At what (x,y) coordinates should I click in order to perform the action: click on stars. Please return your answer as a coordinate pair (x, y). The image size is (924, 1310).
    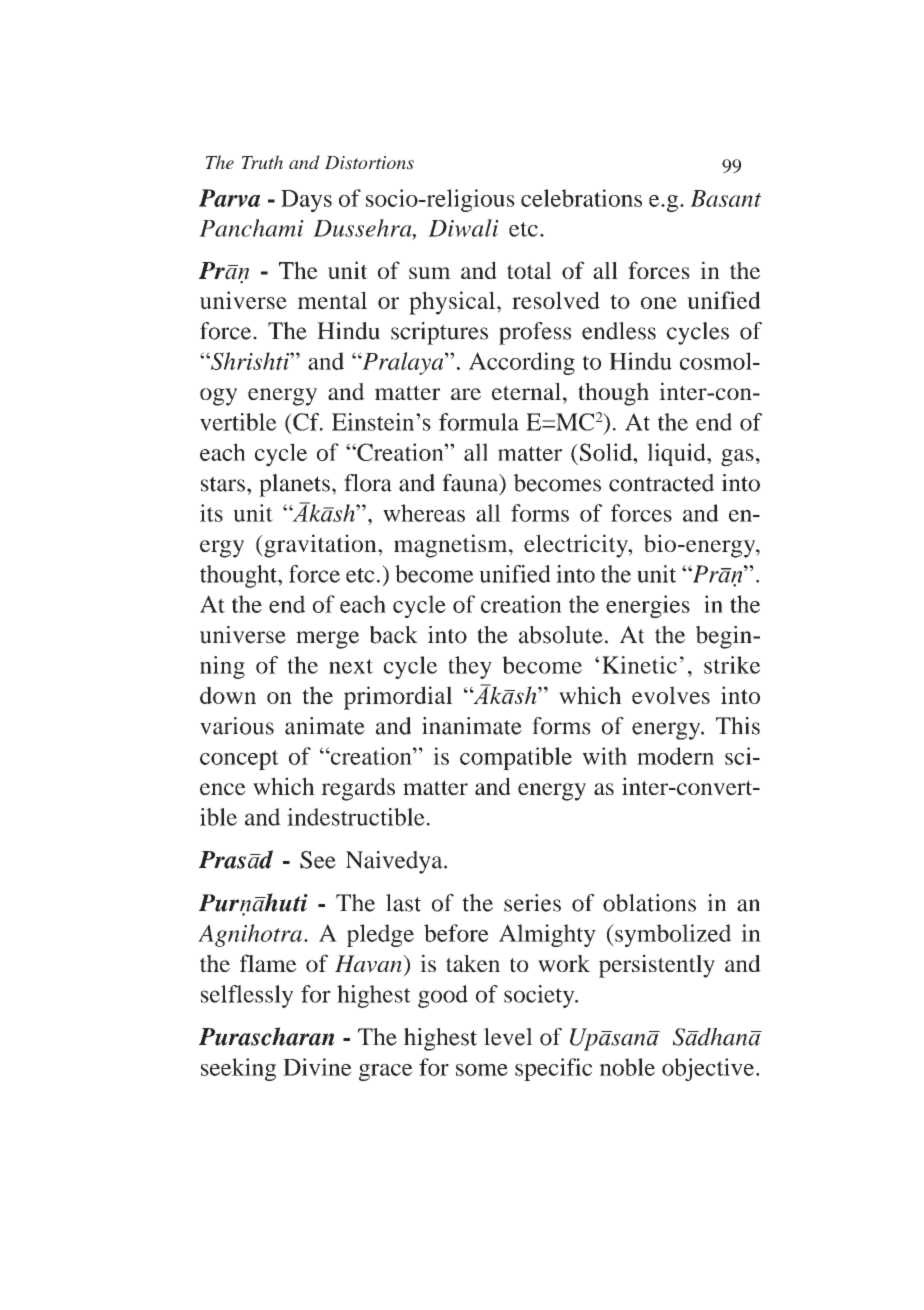
    Looking at the image, I should click on (223, 484).
